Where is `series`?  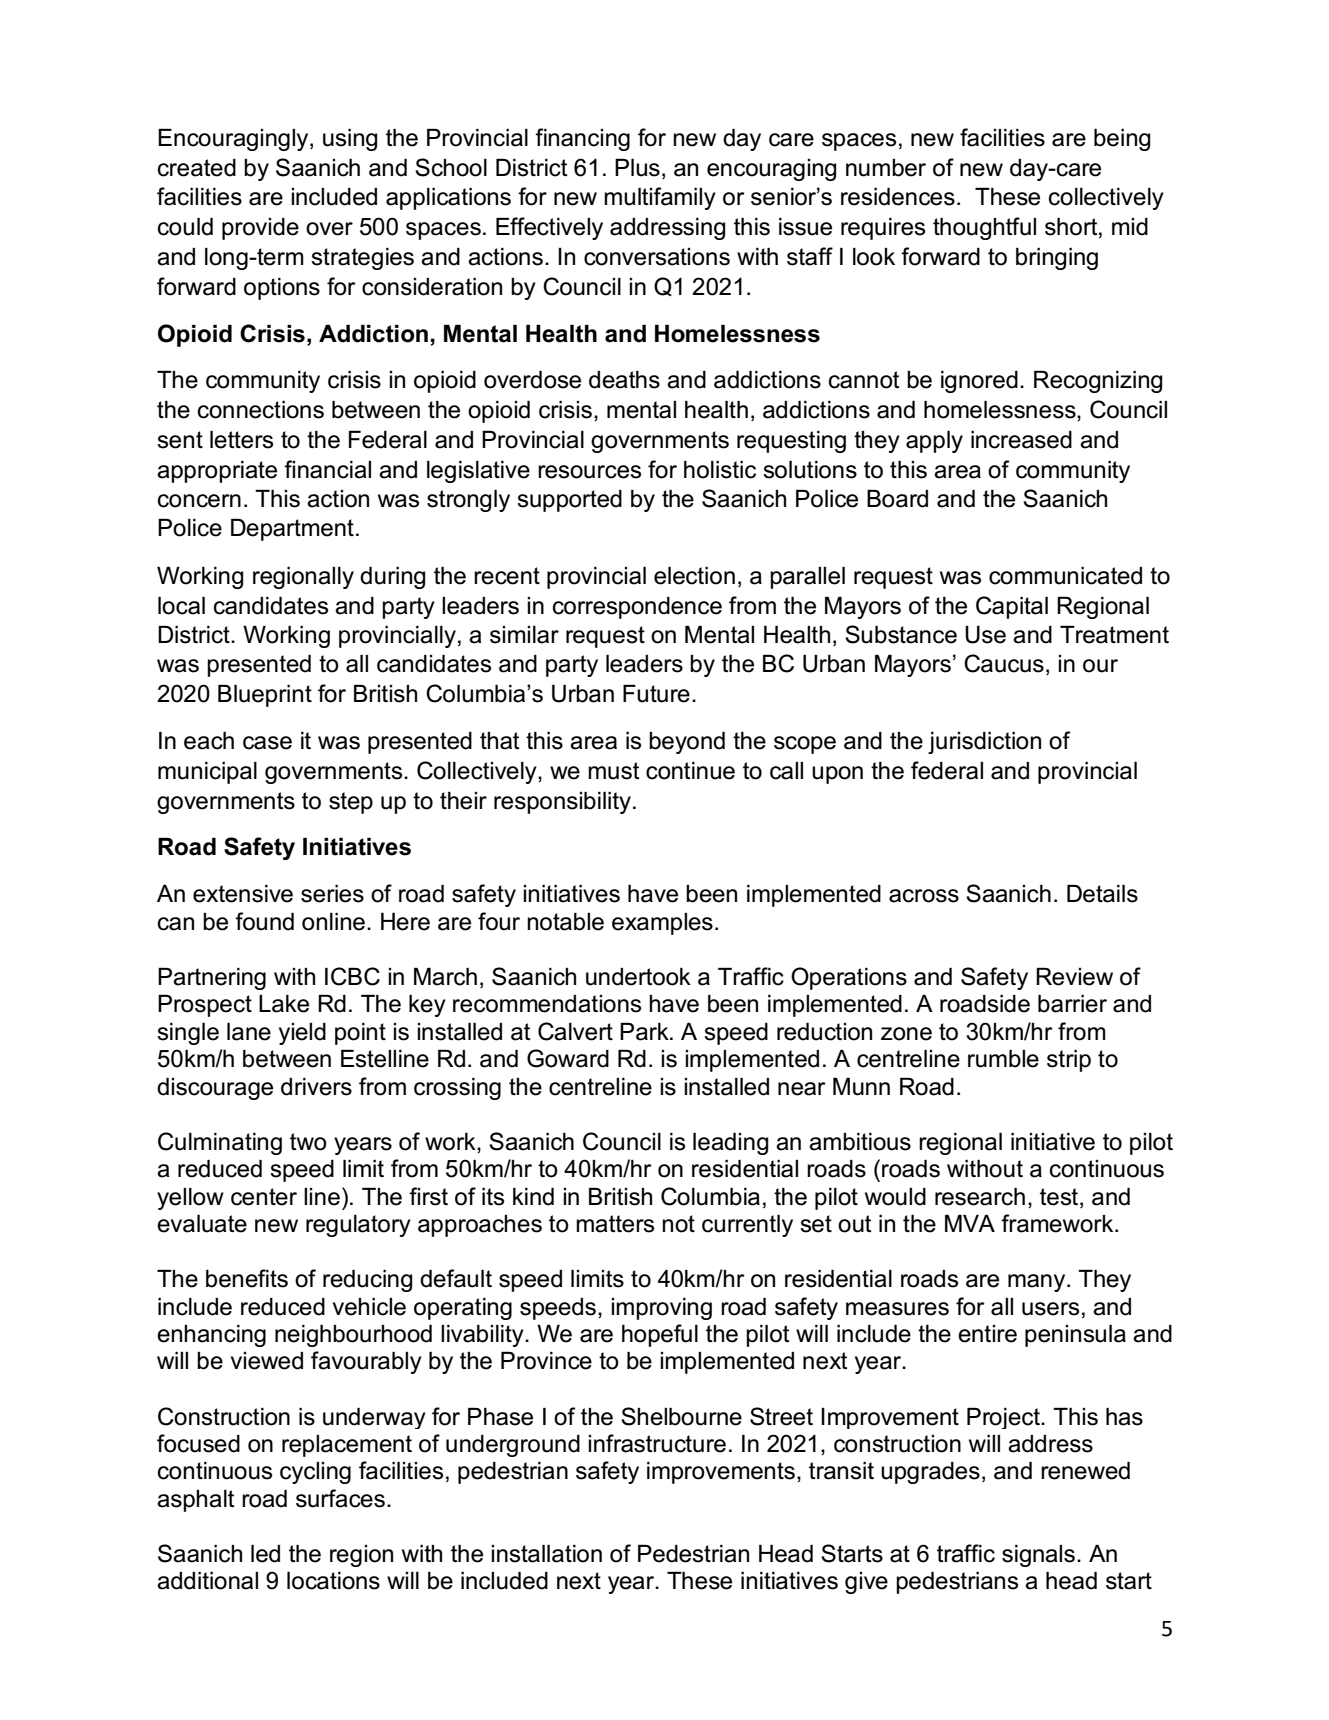 series is located at coordinates (332, 894).
